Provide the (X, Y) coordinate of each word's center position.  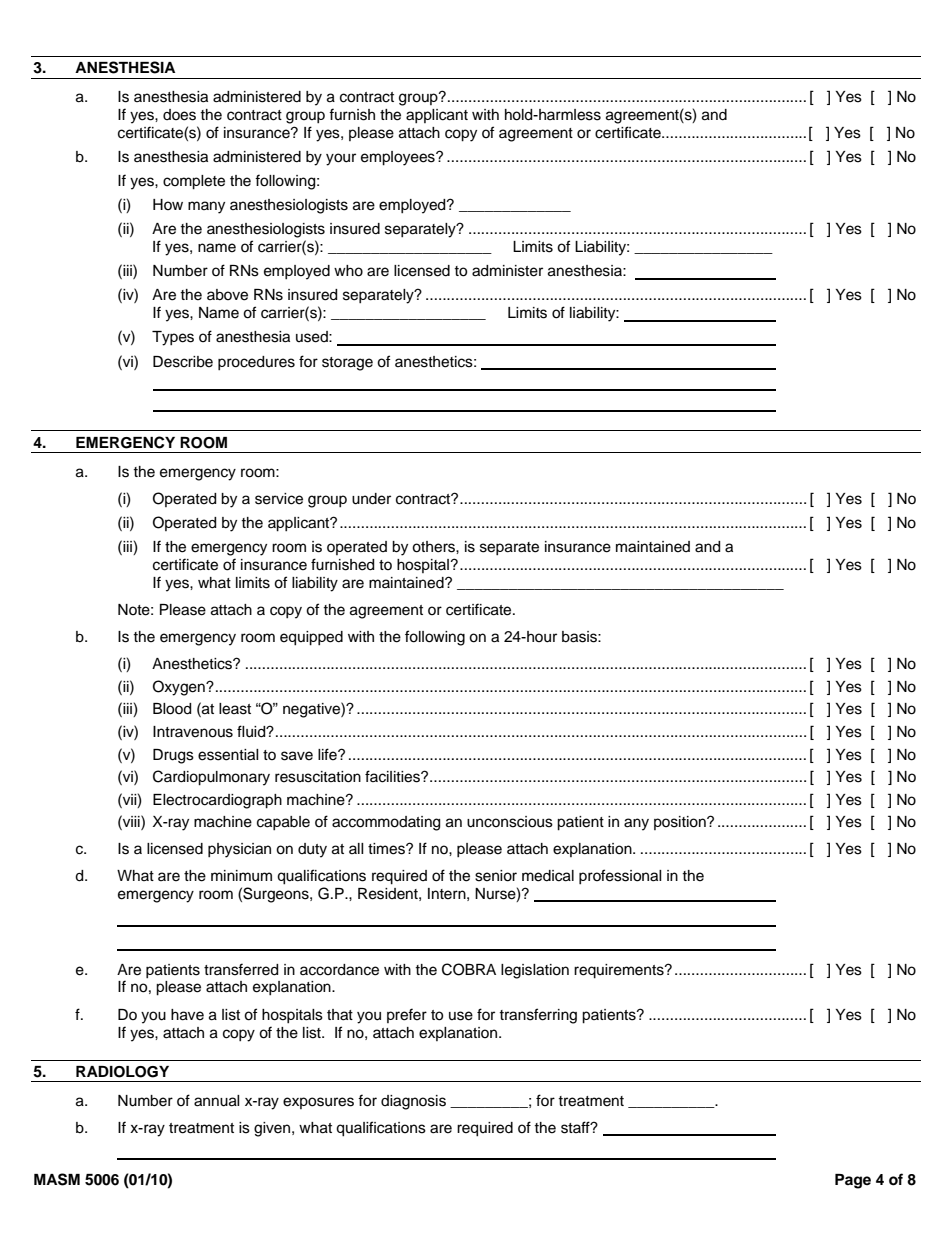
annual (217, 1101)
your (341, 159)
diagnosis (413, 1102)
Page (853, 1181)
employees (399, 158)
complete (194, 182)
